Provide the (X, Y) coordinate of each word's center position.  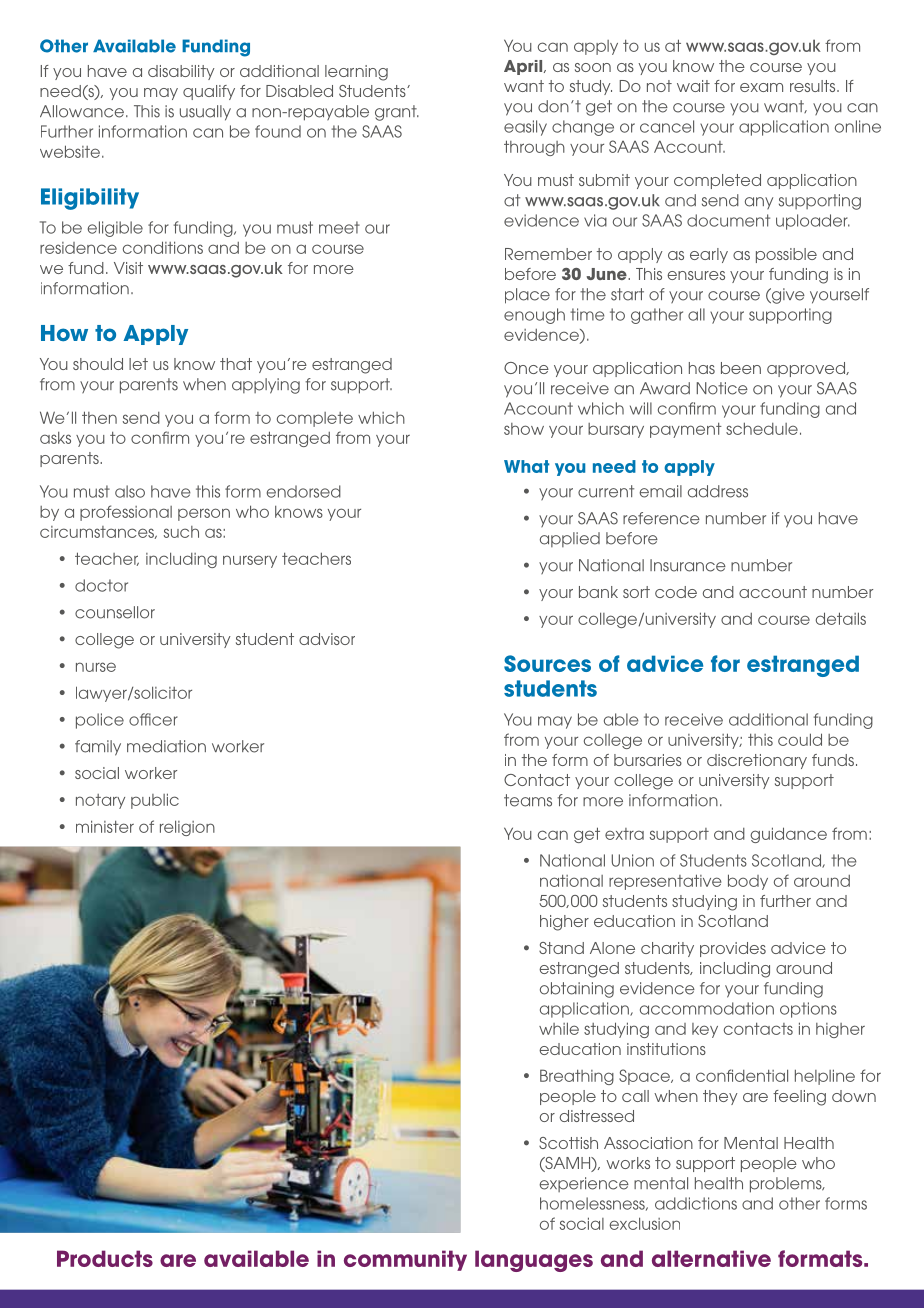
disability (181, 72)
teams (528, 800)
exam (761, 87)
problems (787, 1185)
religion (187, 828)
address (718, 491)
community (405, 1260)
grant (397, 113)
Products (105, 1258)
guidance (788, 835)
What (526, 466)
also (130, 491)
